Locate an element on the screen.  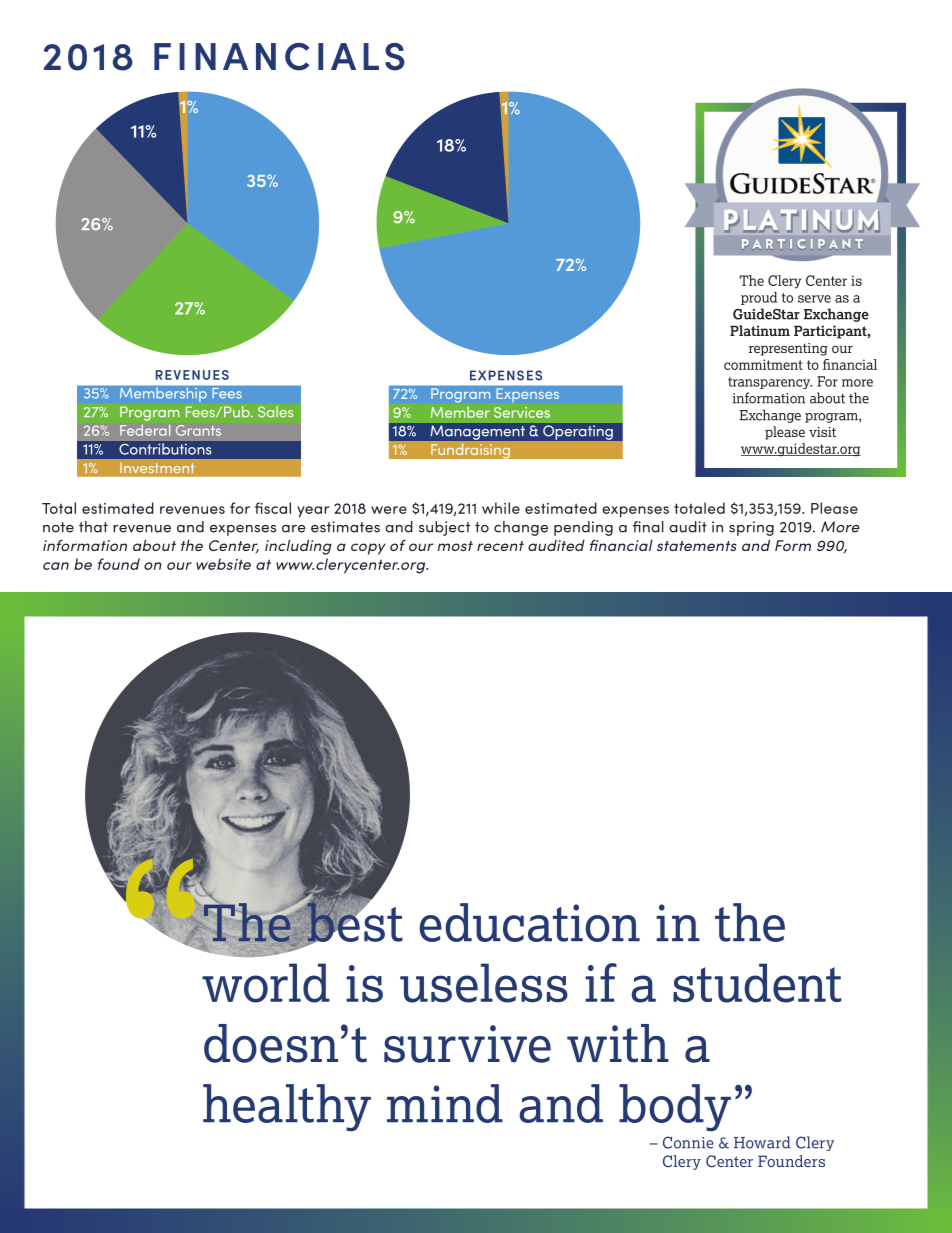
most is located at coordinates (455, 546).
